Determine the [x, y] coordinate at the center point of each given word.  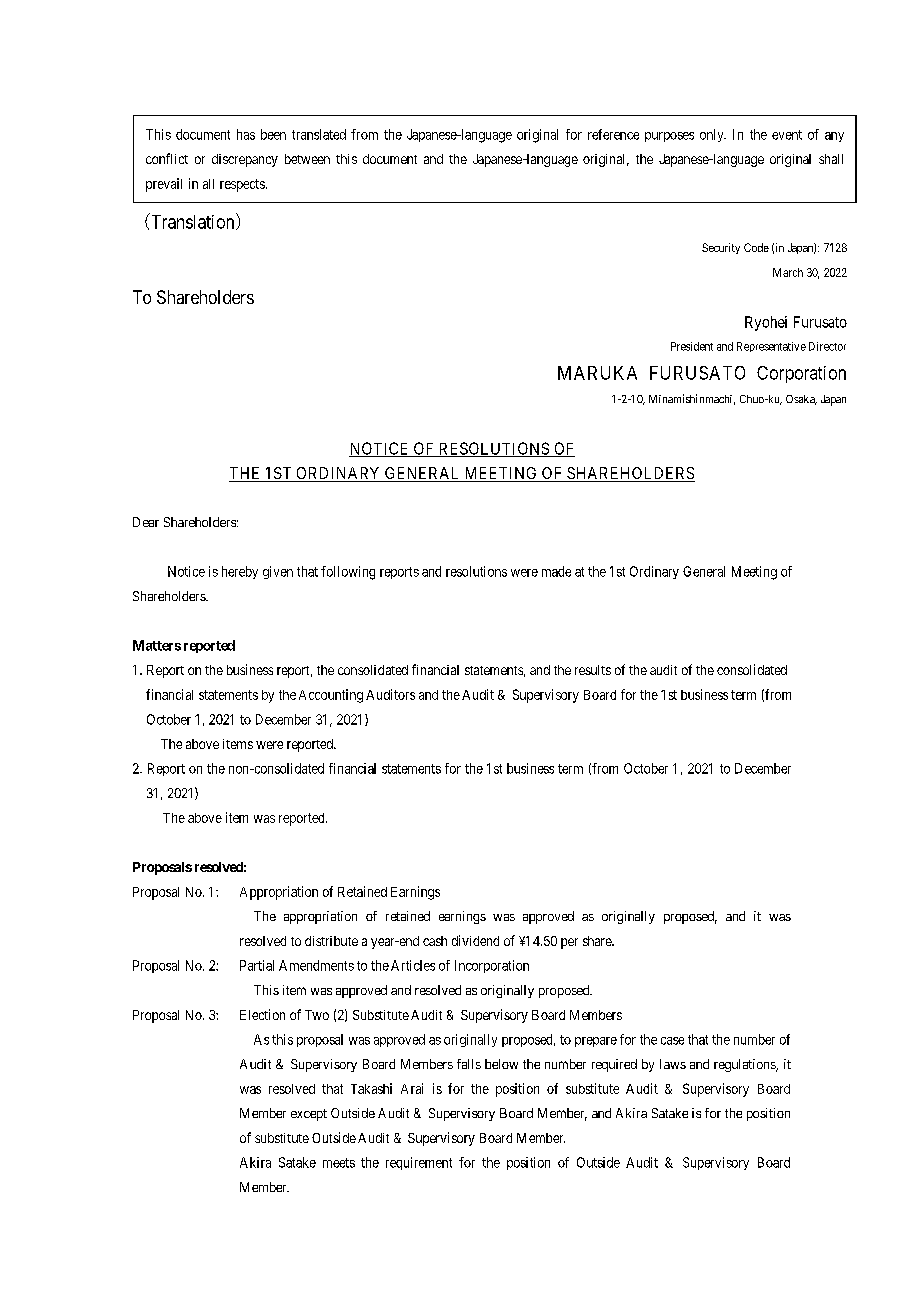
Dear [146, 522]
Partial [257, 965]
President [692, 346]
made [556, 571]
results [593, 670]
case [672, 1041]
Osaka [801, 400]
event [787, 135]
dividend [475, 940]
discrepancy [245, 160]
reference [613, 134]
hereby [240, 572]
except [309, 1115]
